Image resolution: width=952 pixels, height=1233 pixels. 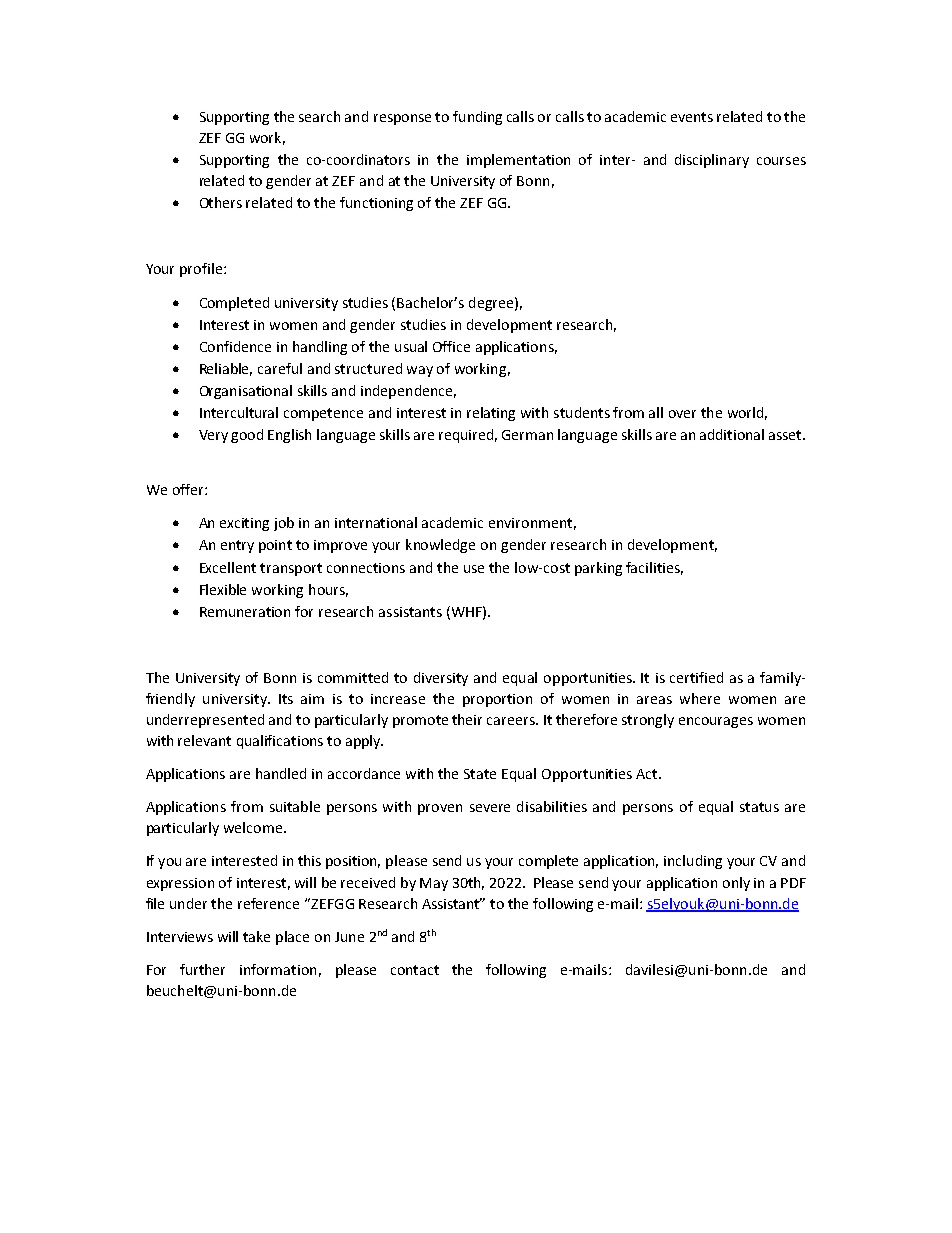 I want to click on Organisational, so click(x=246, y=392).
